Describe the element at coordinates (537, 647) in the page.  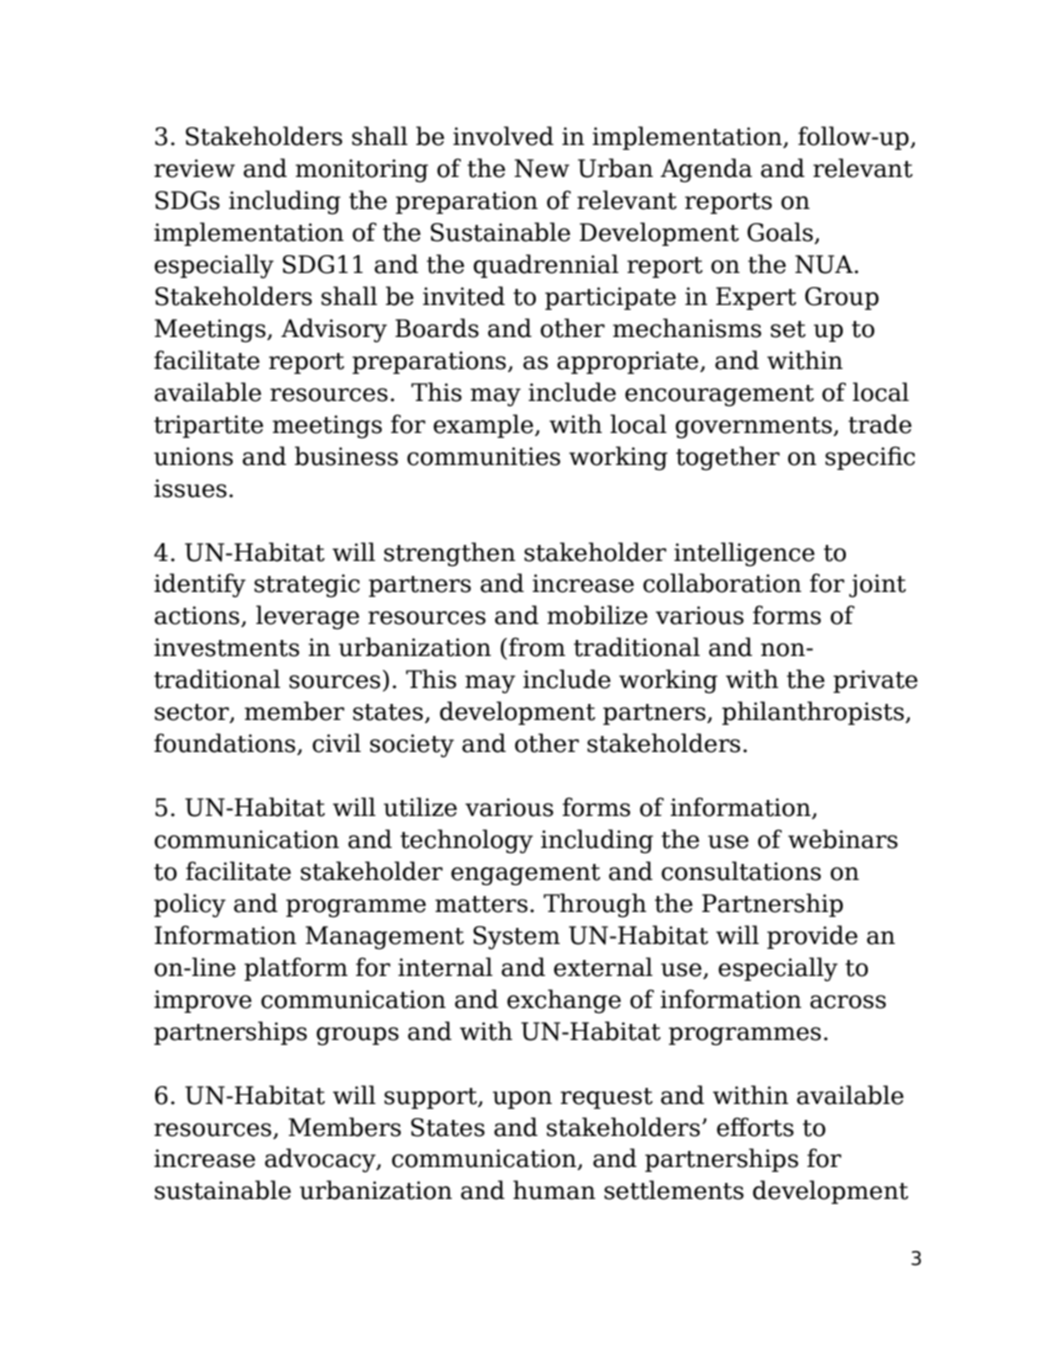
I see `from` at that location.
